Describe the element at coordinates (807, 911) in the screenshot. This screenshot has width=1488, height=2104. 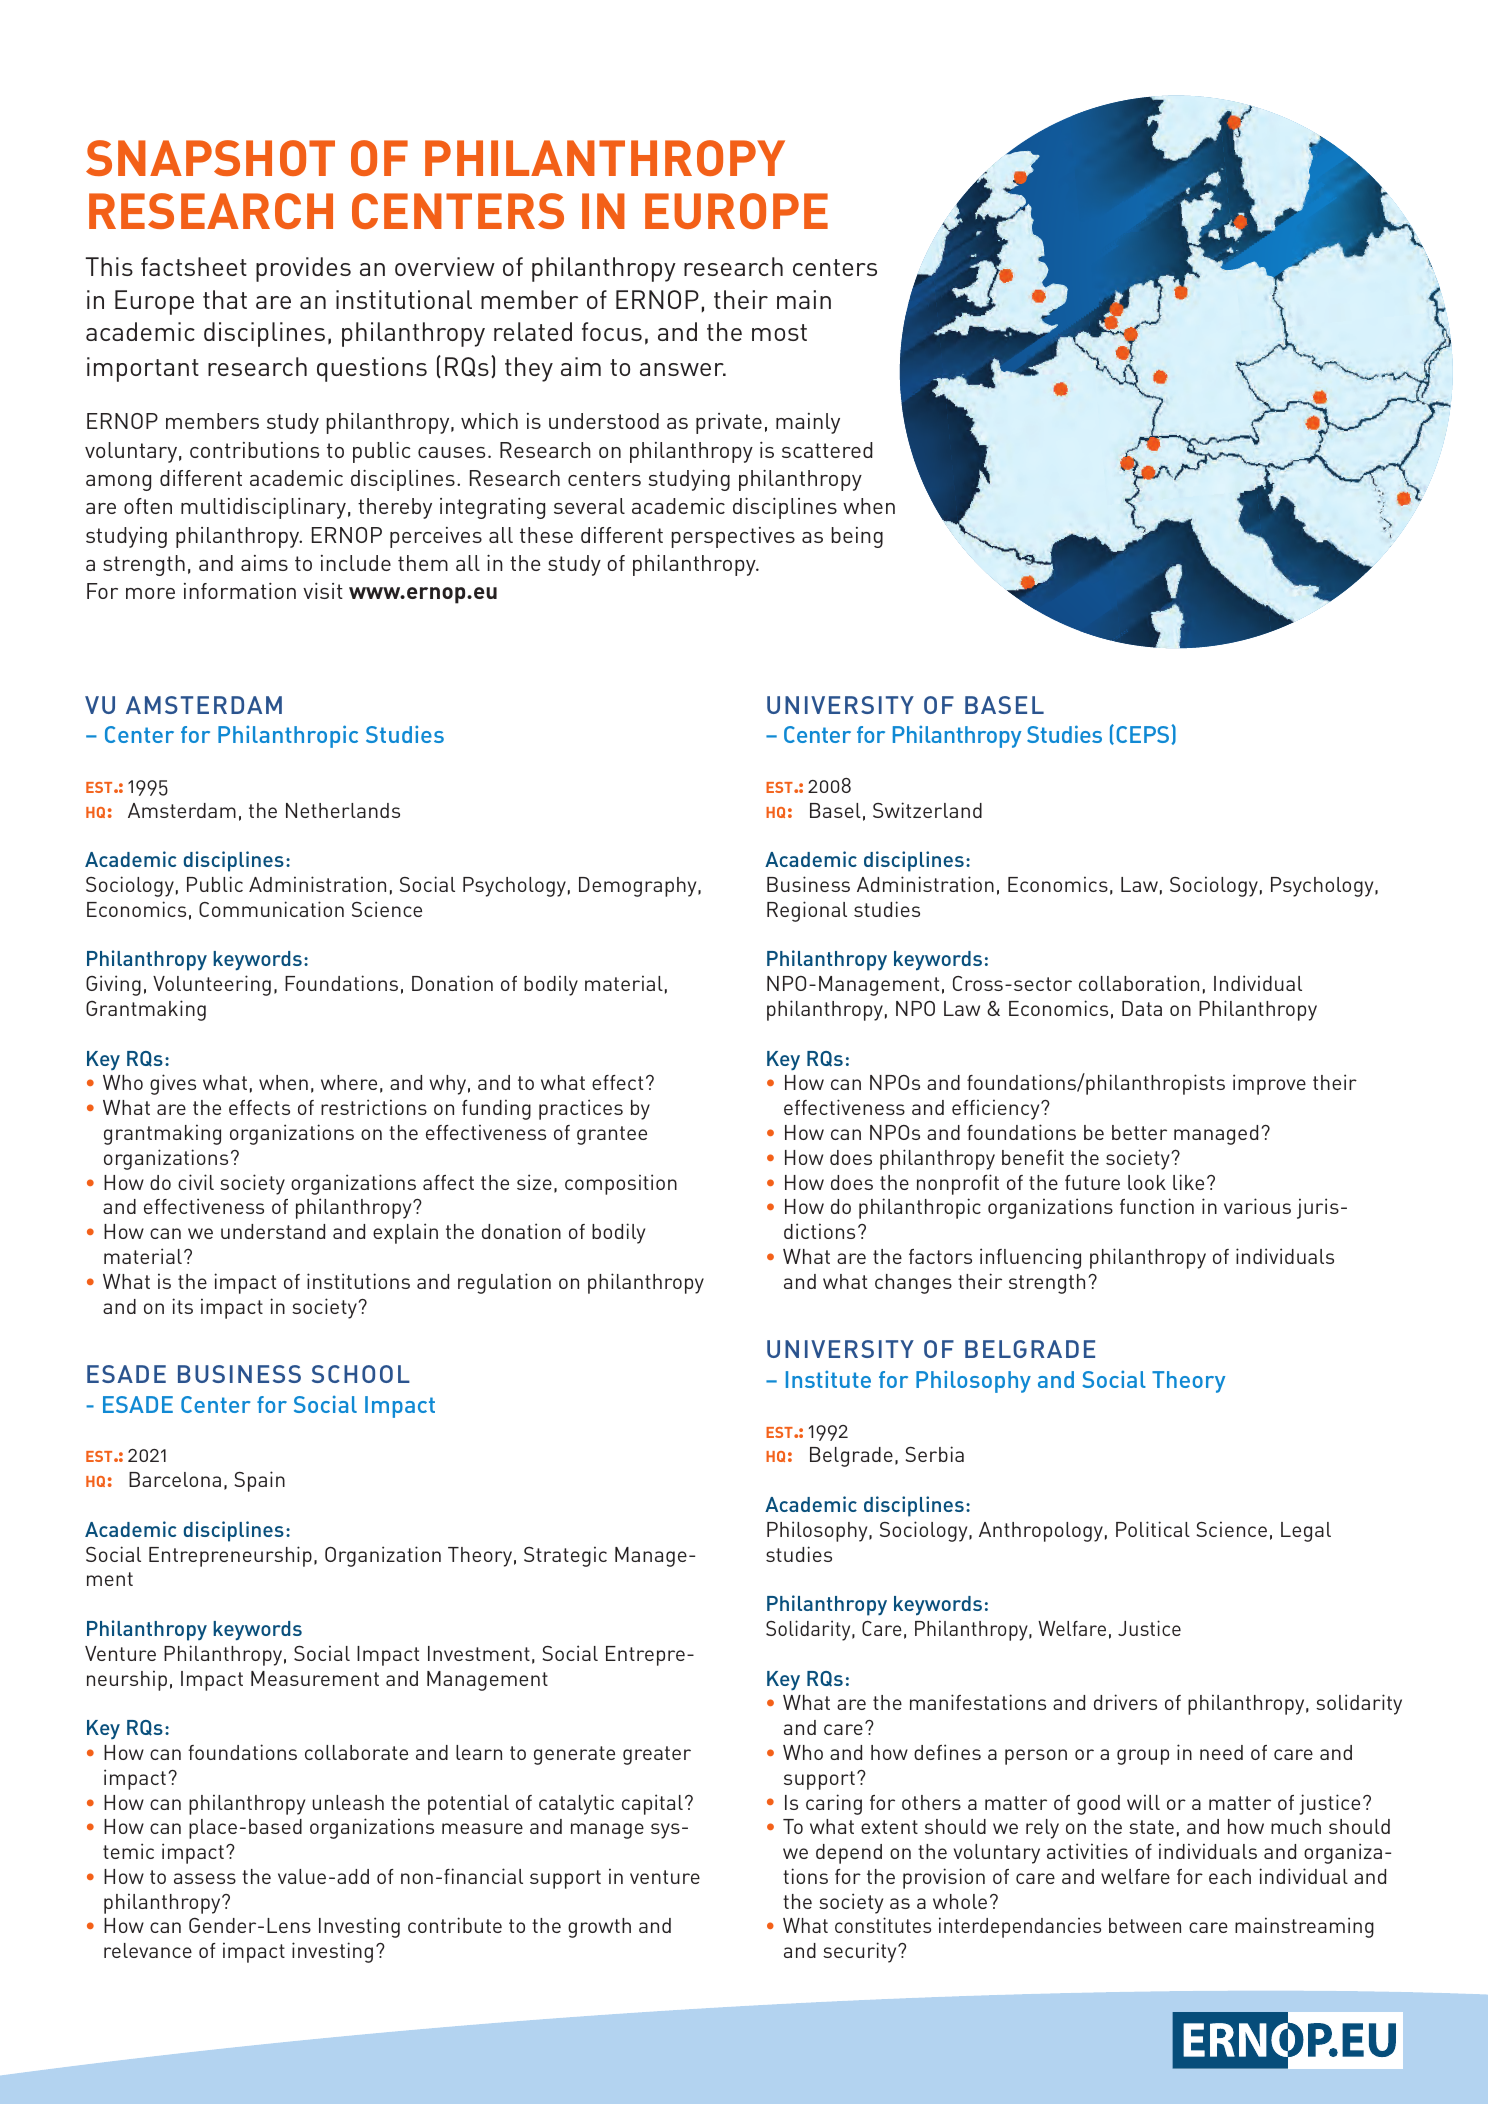
I see `Regional` at that location.
